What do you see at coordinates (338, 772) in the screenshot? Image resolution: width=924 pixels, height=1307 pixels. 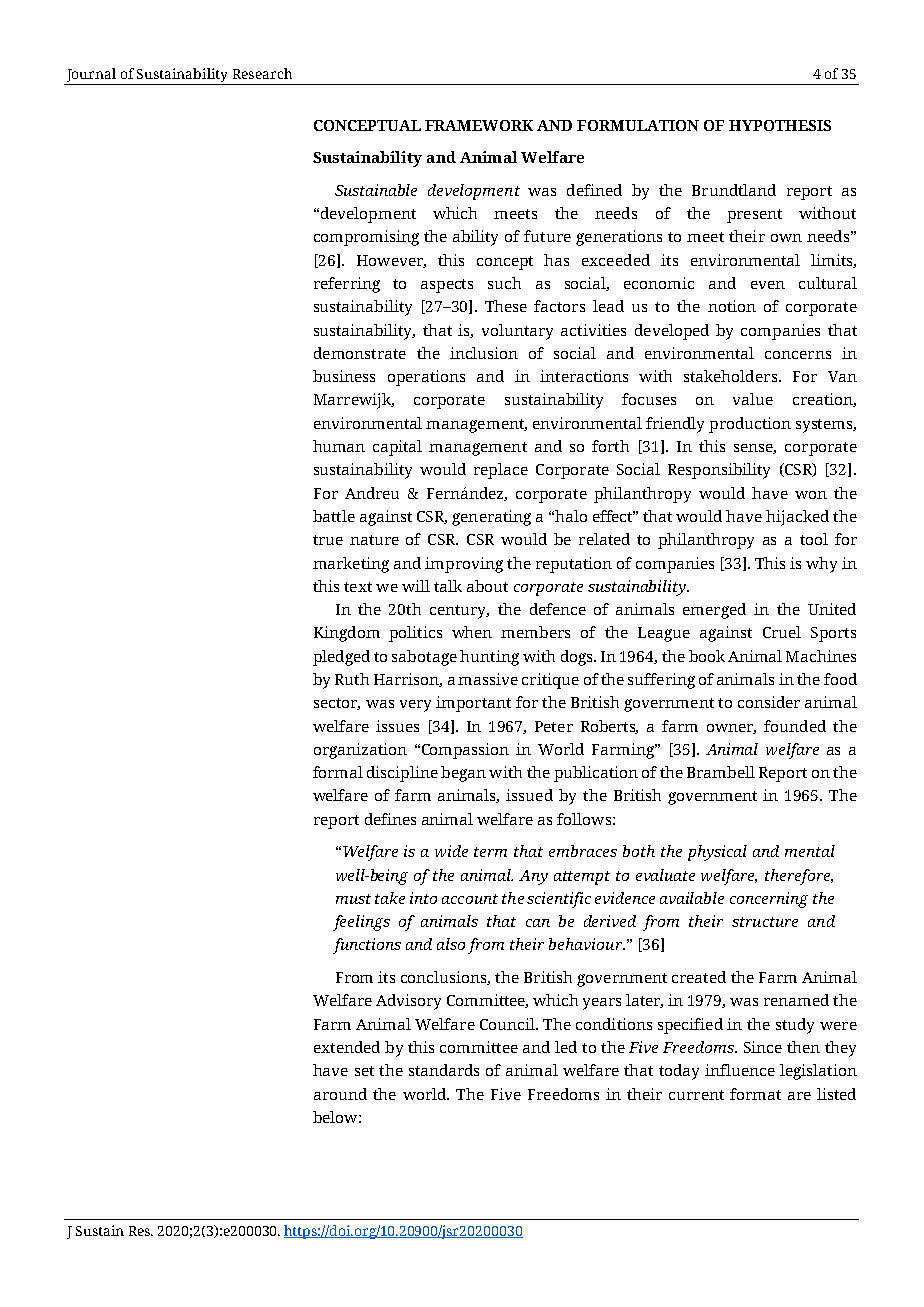 I see `formal` at bounding box center [338, 772].
